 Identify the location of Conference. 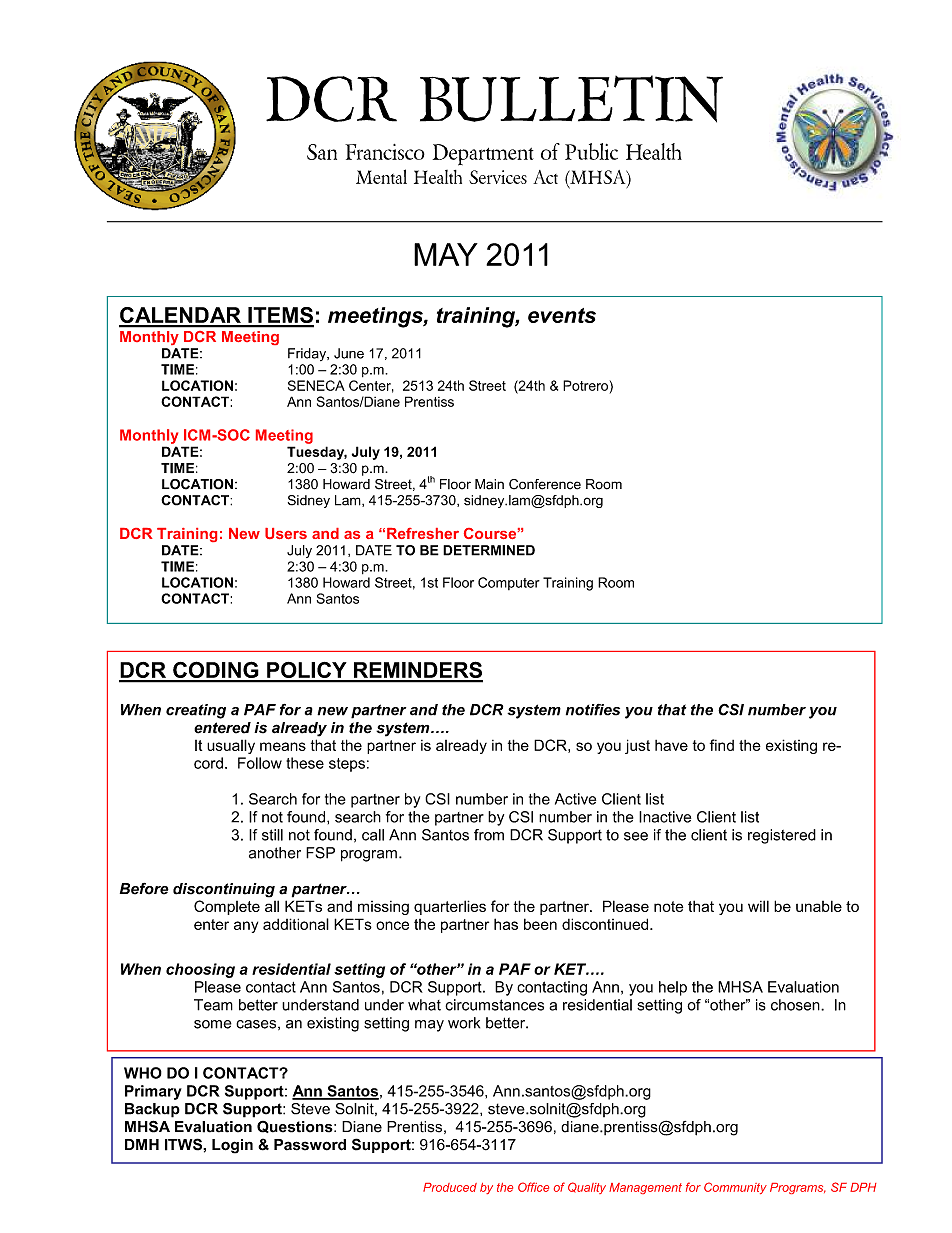
(545, 484).
